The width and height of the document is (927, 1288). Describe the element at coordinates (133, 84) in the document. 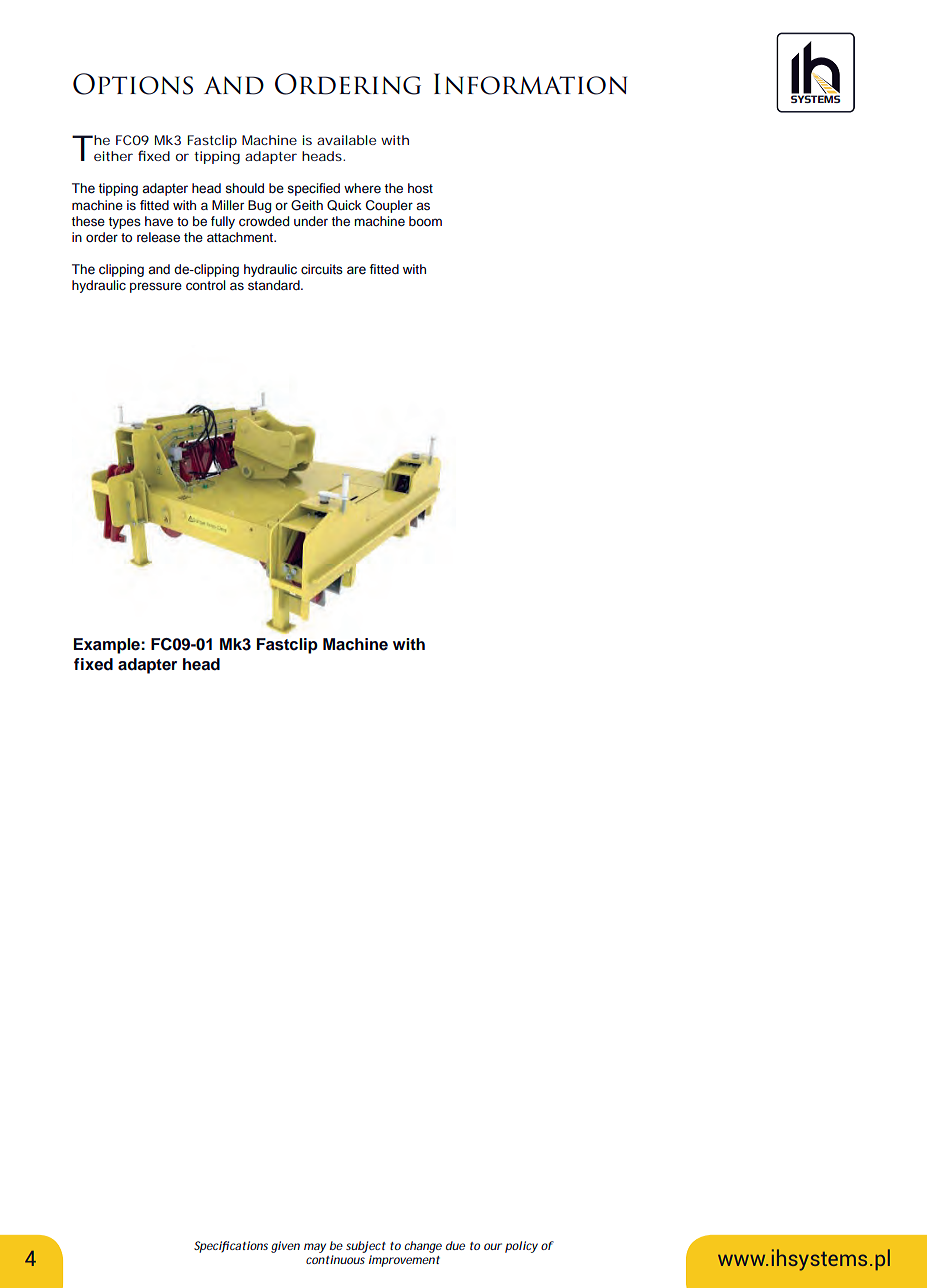

I see `Options` at that location.
